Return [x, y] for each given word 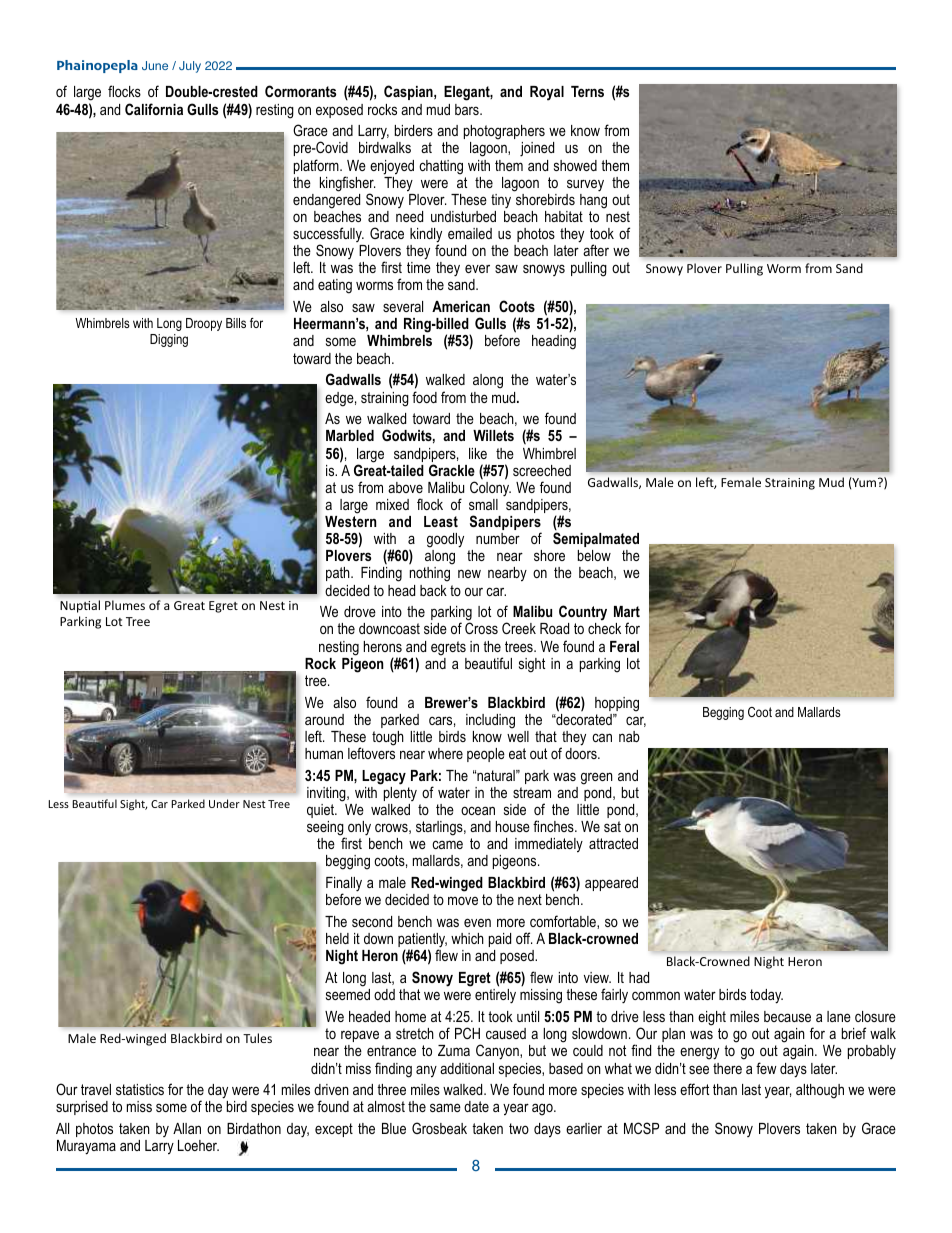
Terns [587, 91]
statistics [140, 1089]
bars [468, 109]
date [476, 1106]
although [820, 1091]
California [154, 109]
